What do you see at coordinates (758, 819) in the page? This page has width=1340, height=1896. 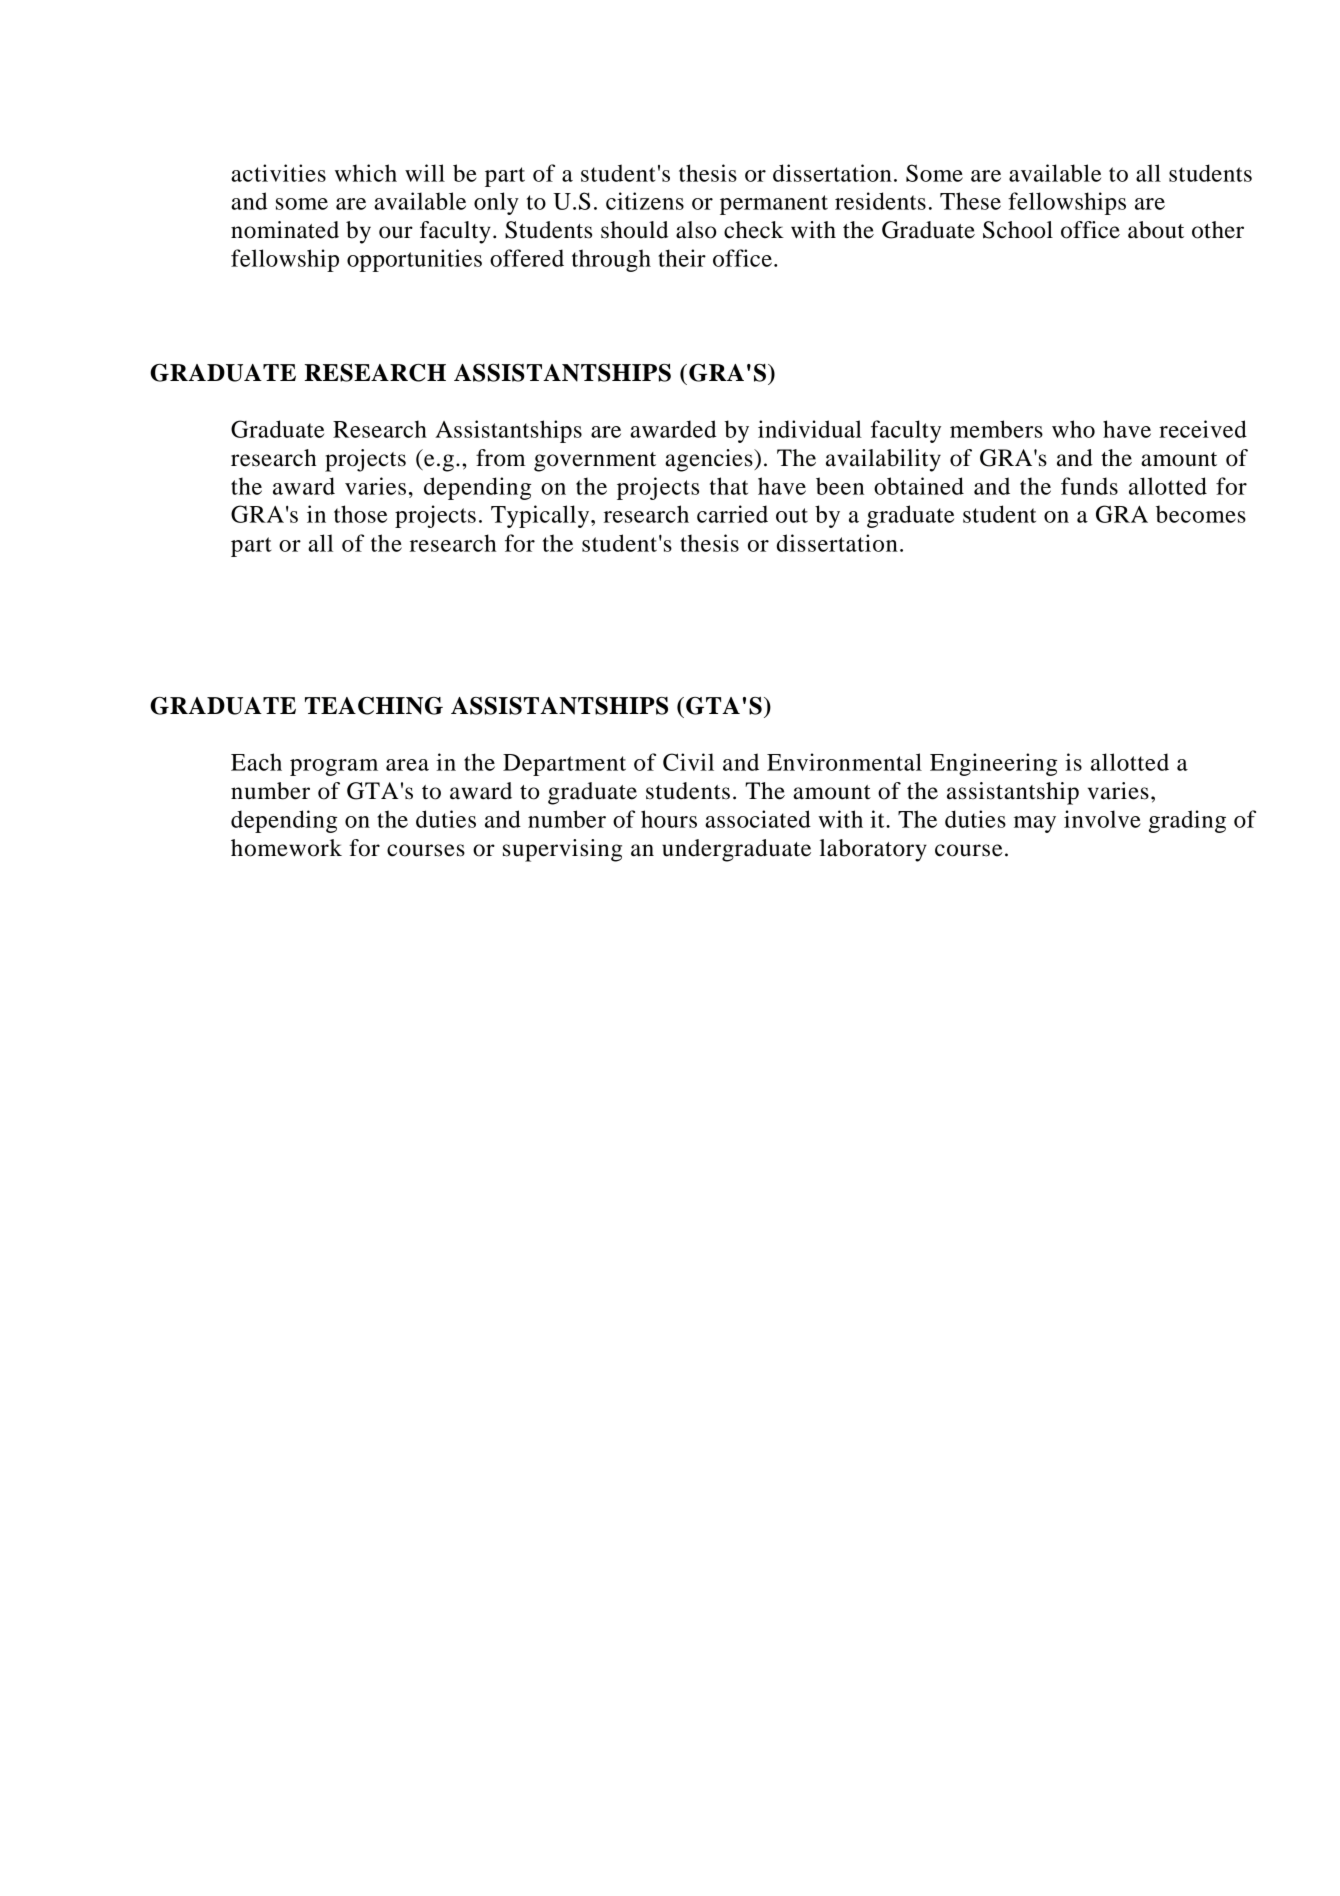 I see `associated` at bounding box center [758, 819].
